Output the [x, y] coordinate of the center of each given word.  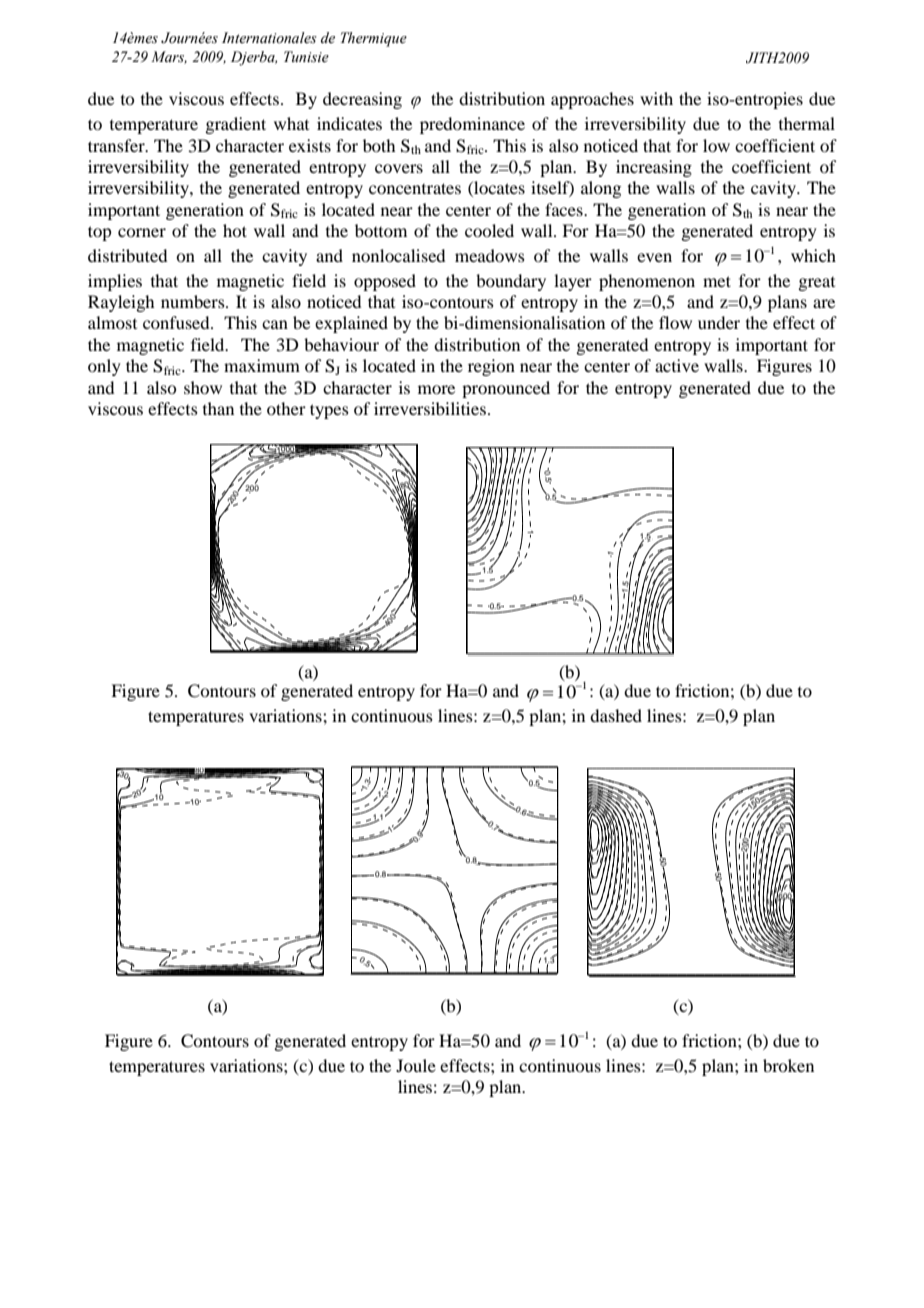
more [436, 389]
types [329, 411]
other [286, 408]
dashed [616, 715]
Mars [169, 57]
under [719, 322]
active [677, 365]
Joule [416, 1065]
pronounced [506, 389]
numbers [194, 301]
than [218, 408]
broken [788, 1065]
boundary [511, 282]
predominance [472, 125]
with [656, 98]
